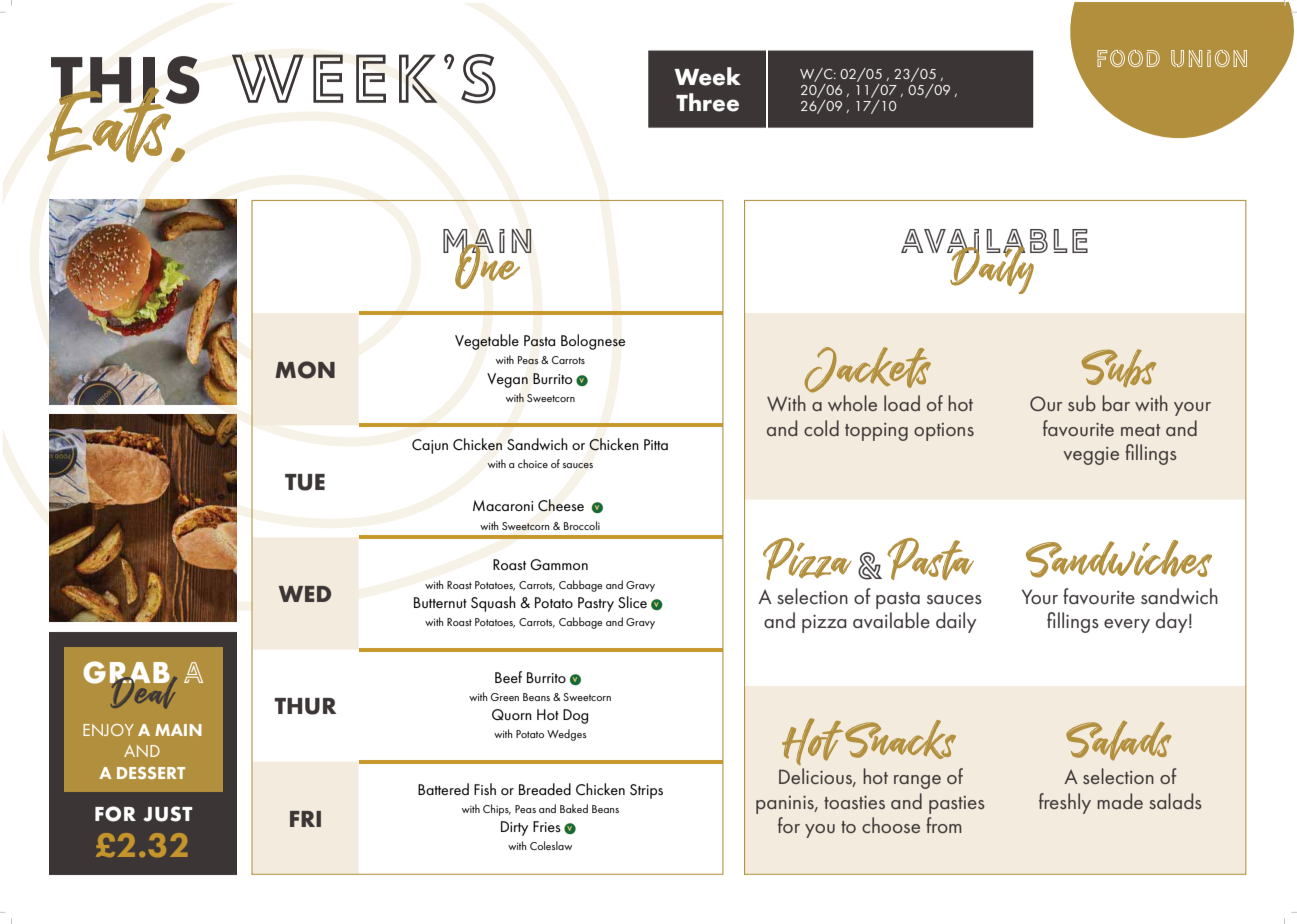  What do you see at coordinates (430, 446) in the screenshot?
I see `Cajun` at bounding box center [430, 446].
